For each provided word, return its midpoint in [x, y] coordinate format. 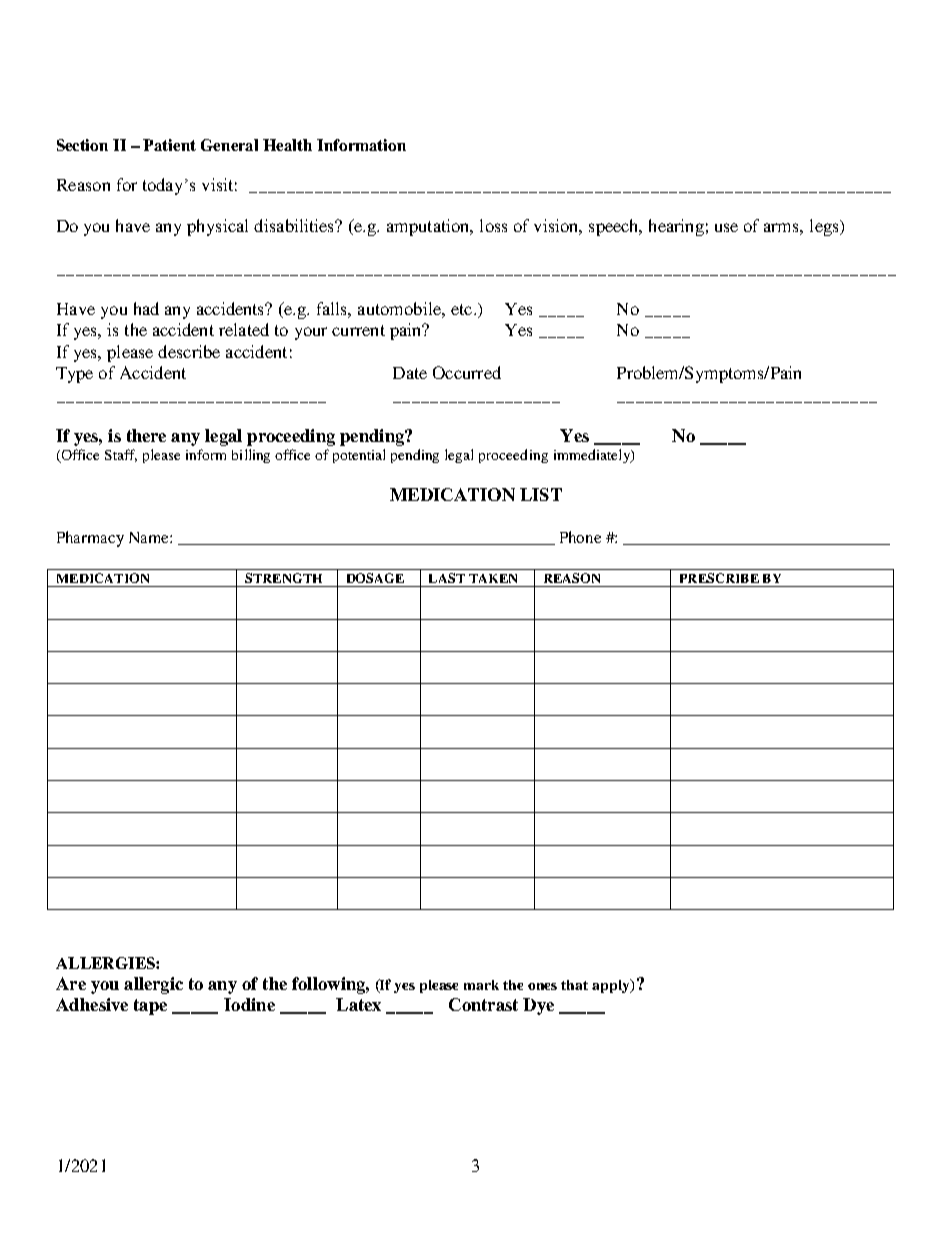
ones [542, 986]
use [726, 227]
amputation [429, 227]
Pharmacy [90, 539]
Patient [169, 145]
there [146, 435]
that [574, 985]
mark [481, 985]
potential [359, 456]
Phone [580, 537]
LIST [541, 494]
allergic [153, 985]
